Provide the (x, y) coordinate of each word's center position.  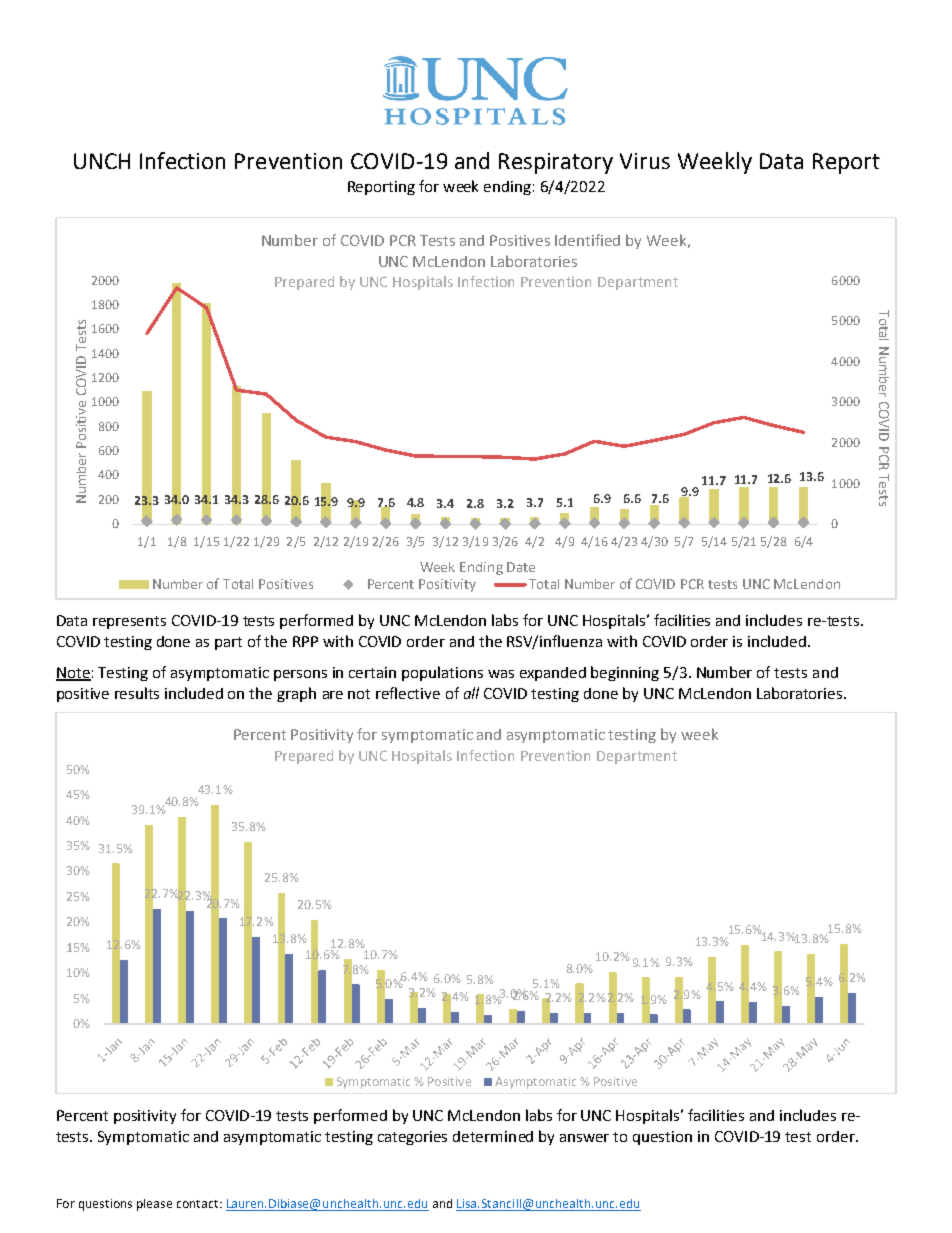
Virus (645, 161)
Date (521, 567)
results (137, 693)
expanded (553, 674)
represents (129, 622)
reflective (408, 693)
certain (372, 672)
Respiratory (556, 163)
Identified (587, 240)
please (154, 1205)
